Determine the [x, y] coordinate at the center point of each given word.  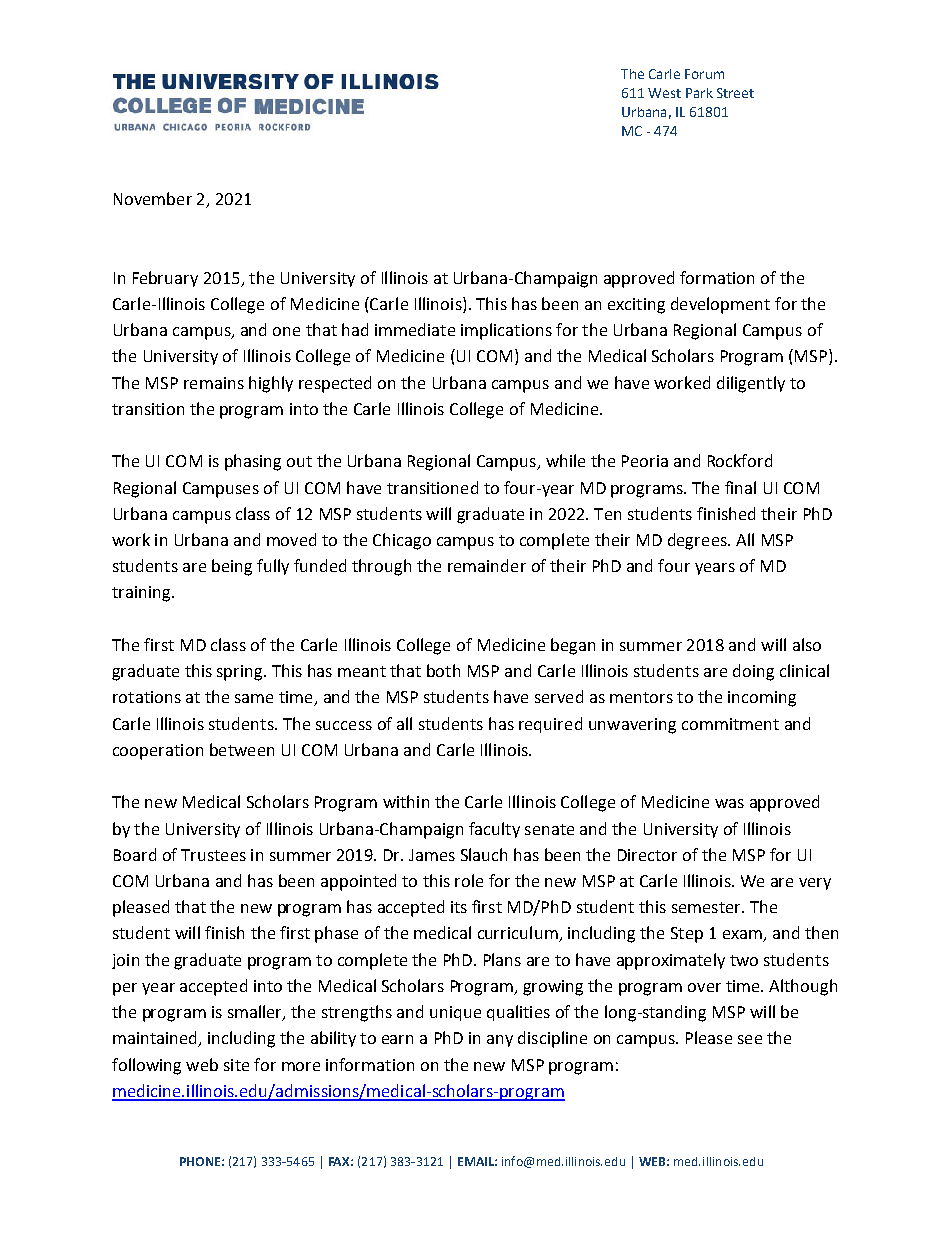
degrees [698, 541]
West [664, 93]
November [153, 198]
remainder [487, 565]
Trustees [213, 855]
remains [214, 383]
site [236, 1065]
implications [506, 331]
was [729, 803]
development [720, 305]
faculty [494, 830]
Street [735, 93]
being [232, 567]
